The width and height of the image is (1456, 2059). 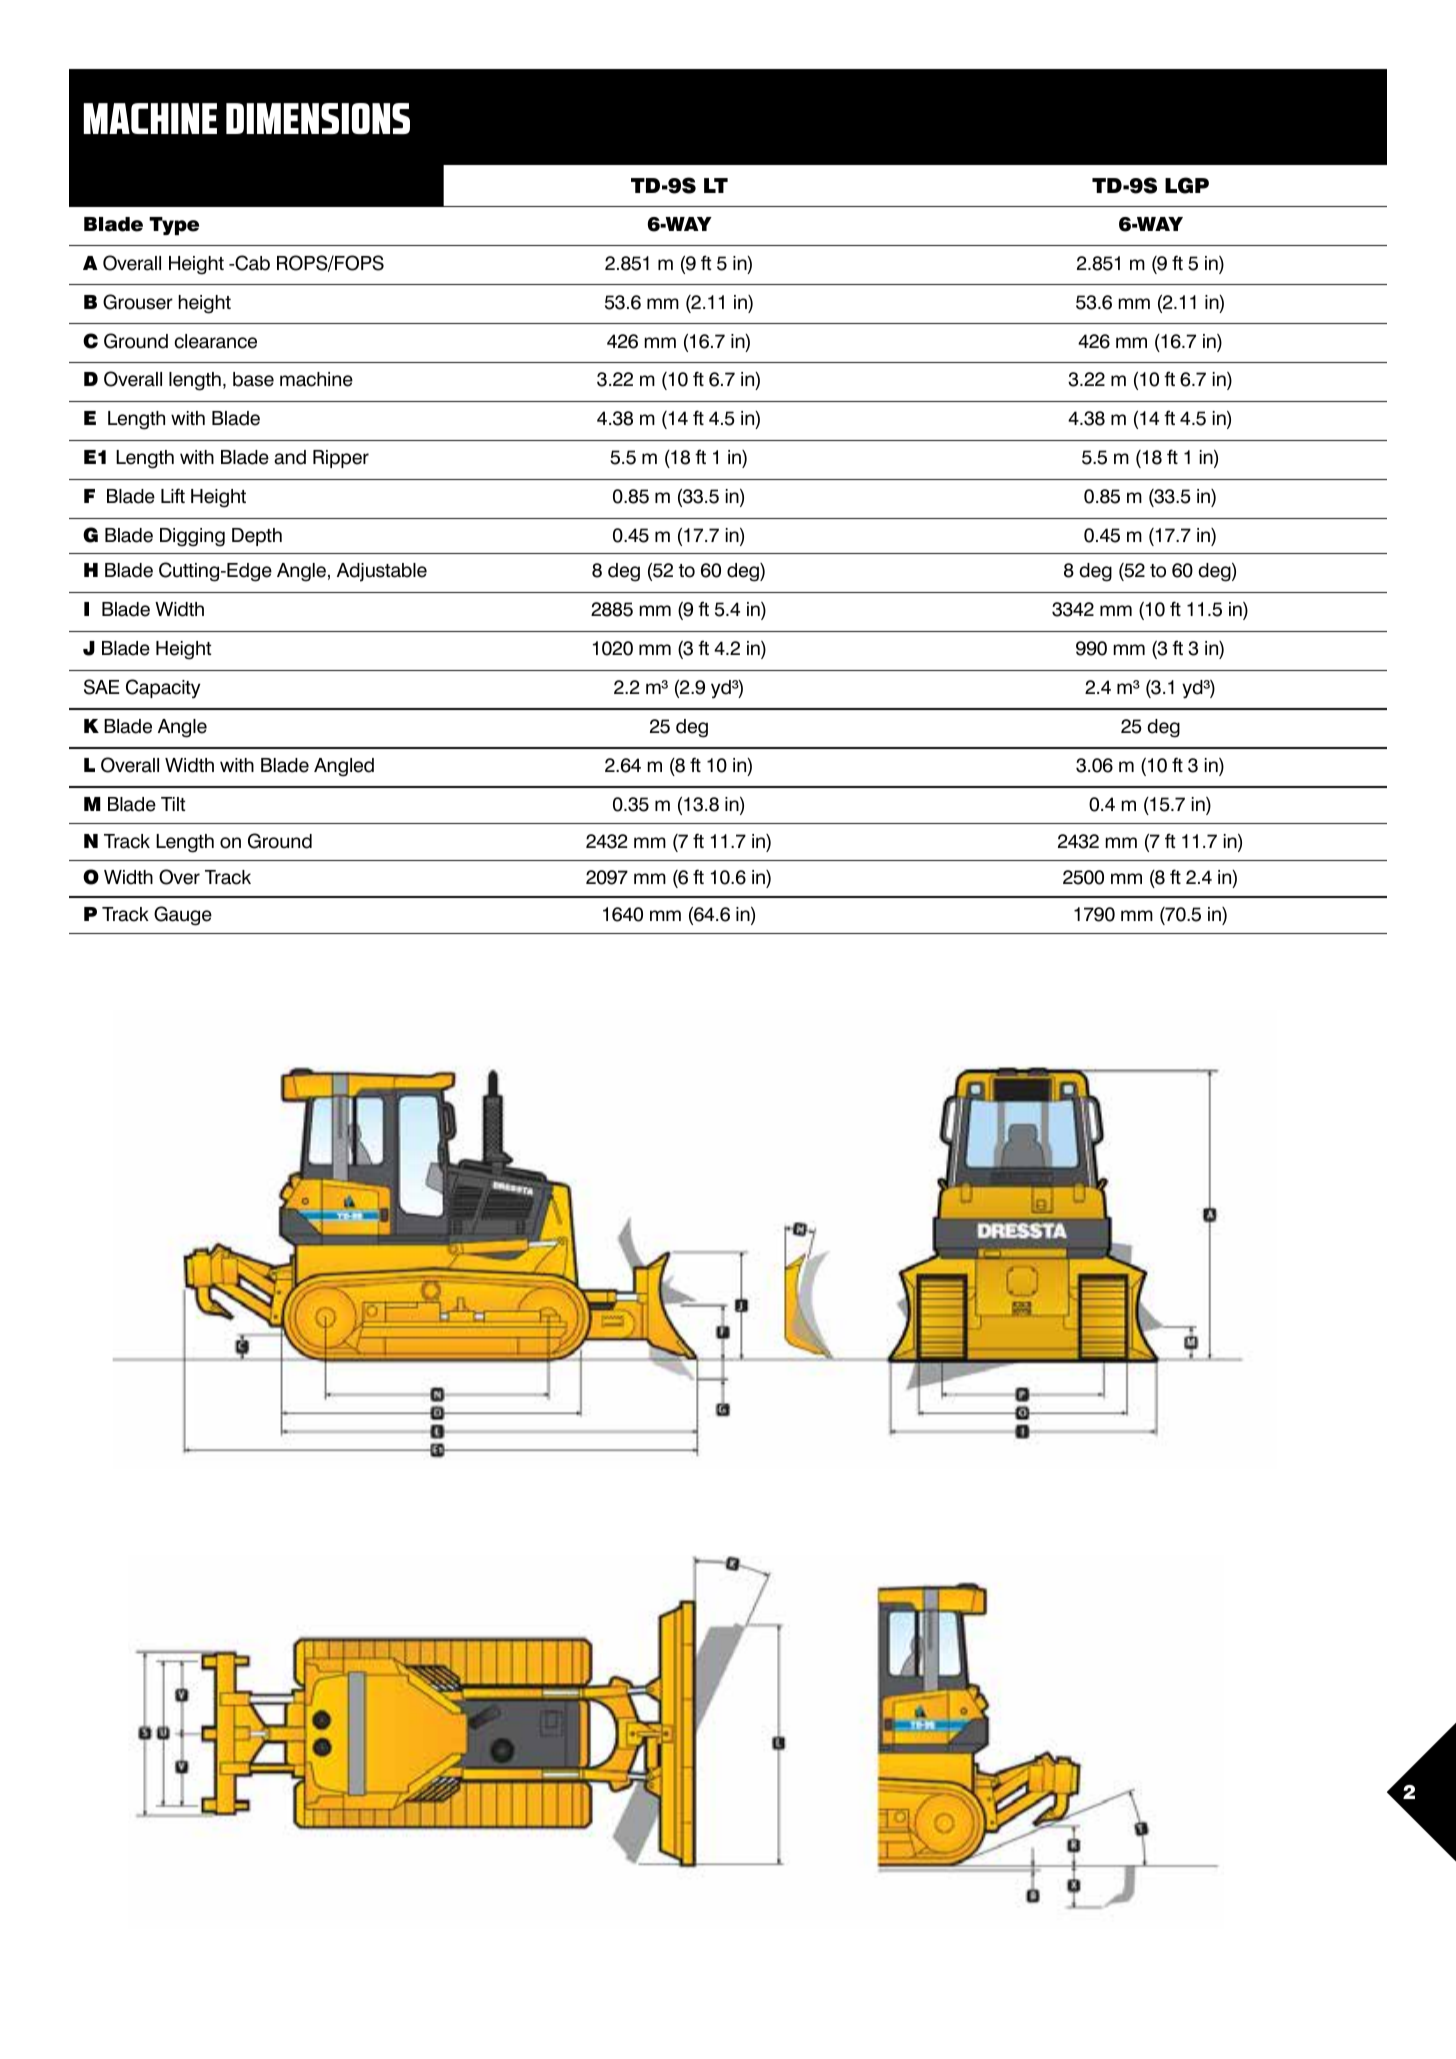 I want to click on base, so click(x=253, y=379).
